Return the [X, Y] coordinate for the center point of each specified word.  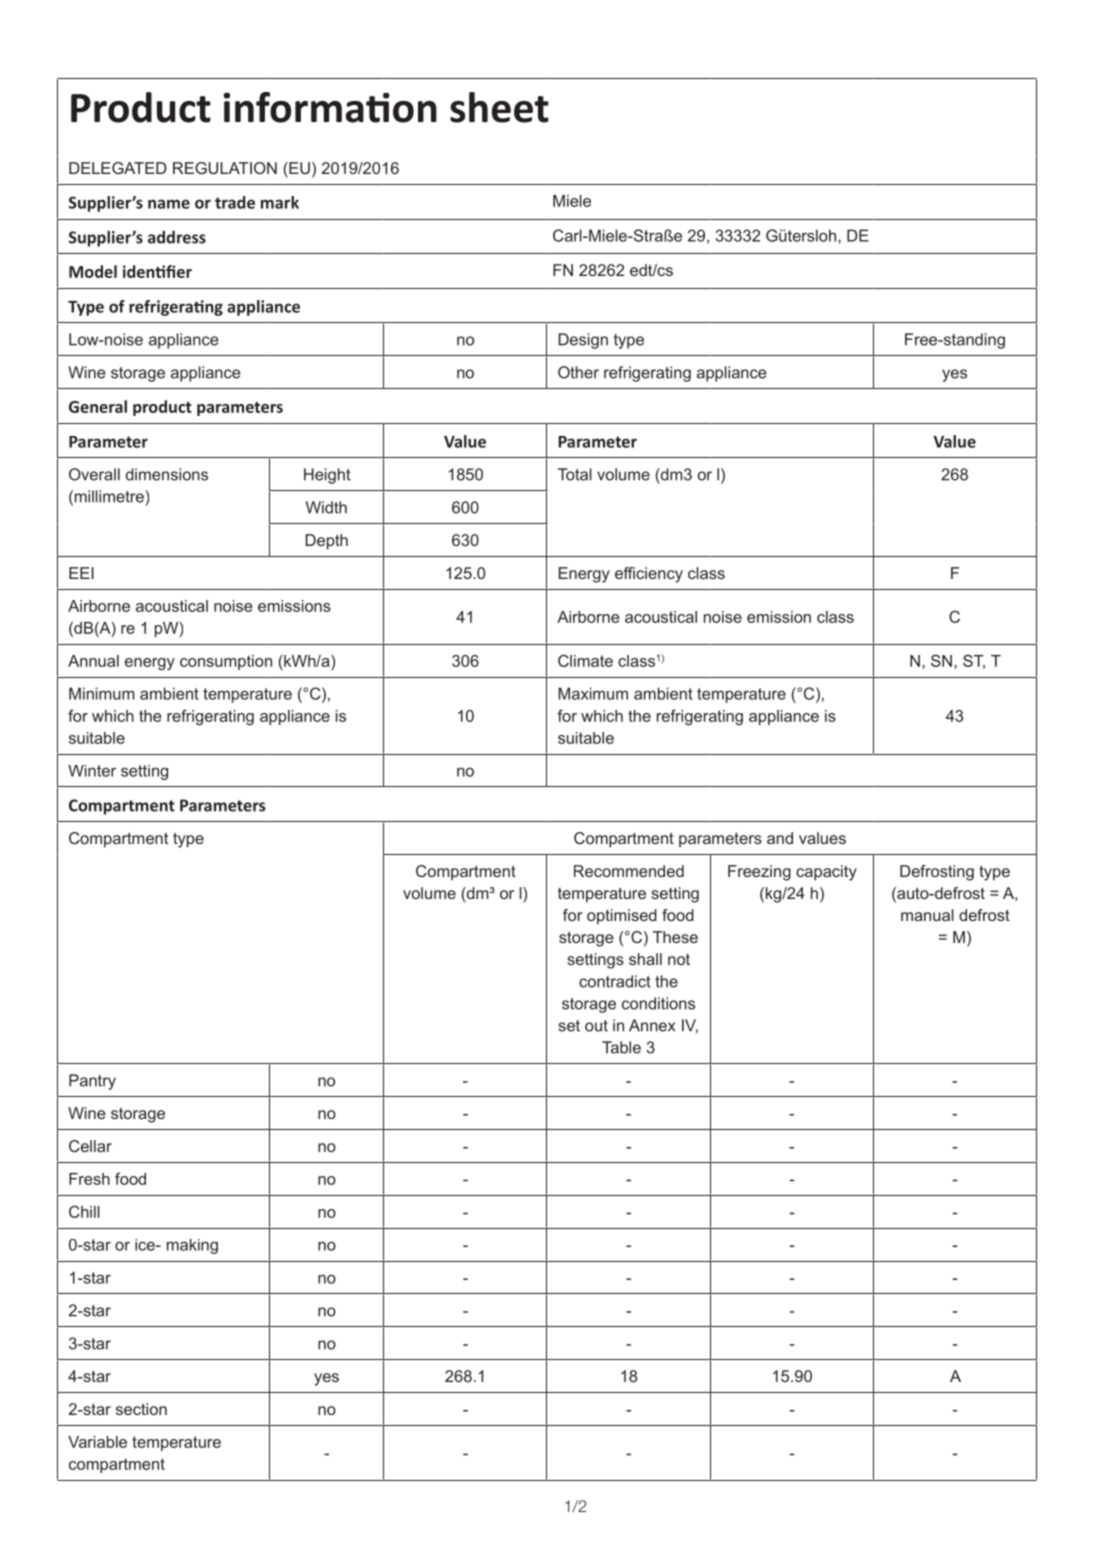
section [141, 1409]
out [596, 1026]
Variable [97, 1442]
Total [575, 474]
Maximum [593, 693]
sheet [499, 107]
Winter [92, 771]
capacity [826, 873]
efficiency [649, 575]
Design [583, 341]
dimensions [167, 474]
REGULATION [225, 168]
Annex [652, 1025]
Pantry [92, 1082]
